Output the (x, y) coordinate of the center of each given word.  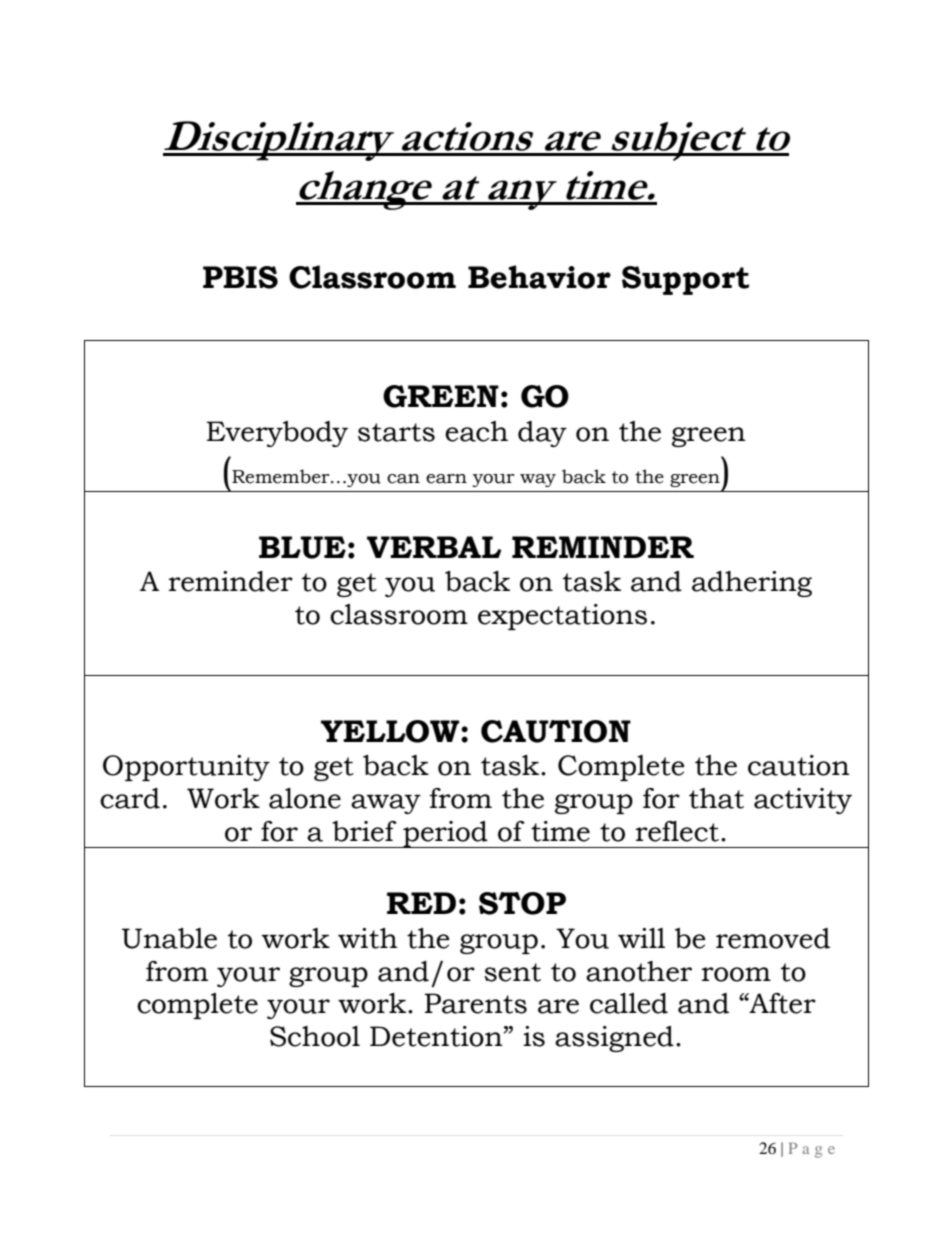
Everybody (277, 434)
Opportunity (186, 768)
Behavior (539, 277)
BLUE (302, 547)
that (716, 798)
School (315, 1036)
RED (421, 903)
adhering (752, 584)
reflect (677, 831)
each (476, 431)
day (542, 434)
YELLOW (391, 731)
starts (396, 432)
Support (685, 280)
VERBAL (434, 547)
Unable (169, 938)
